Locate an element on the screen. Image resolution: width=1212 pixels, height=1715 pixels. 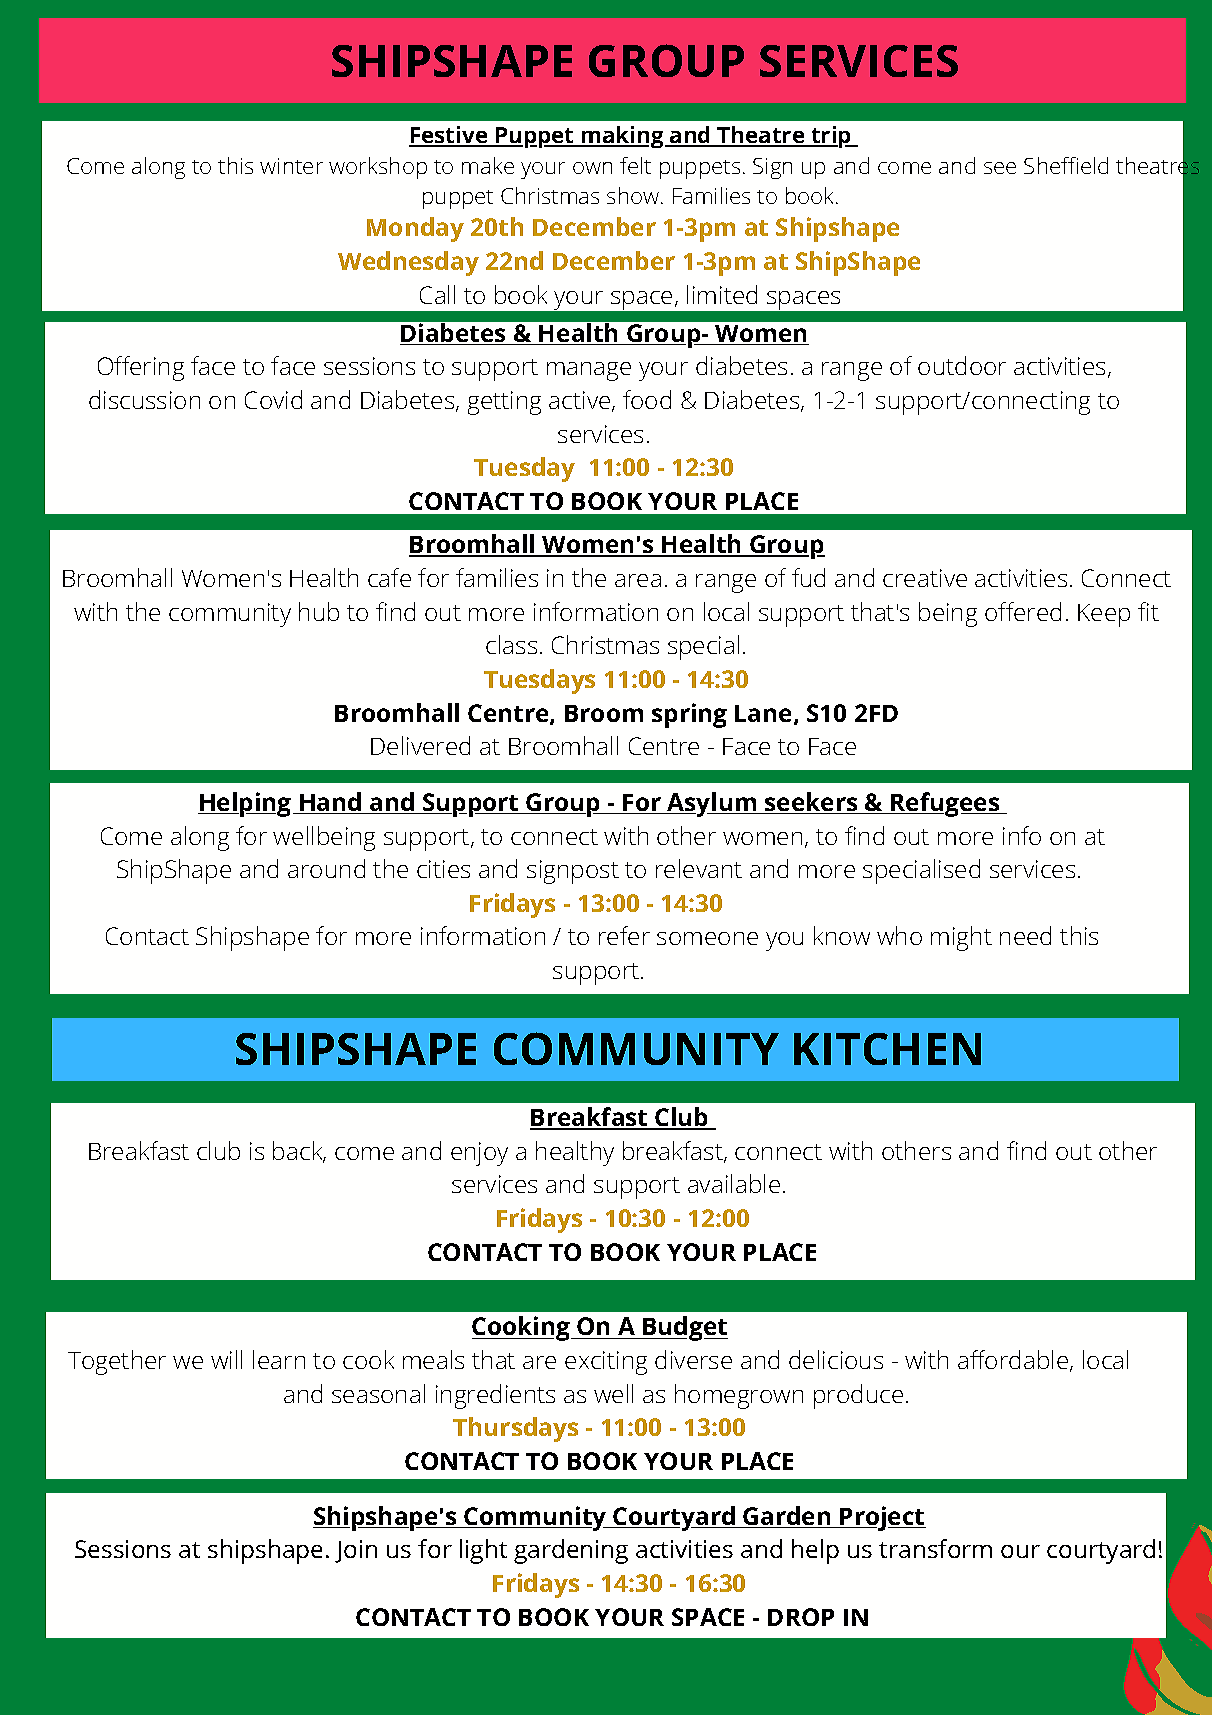
Sheffield is located at coordinates (1066, 165).
